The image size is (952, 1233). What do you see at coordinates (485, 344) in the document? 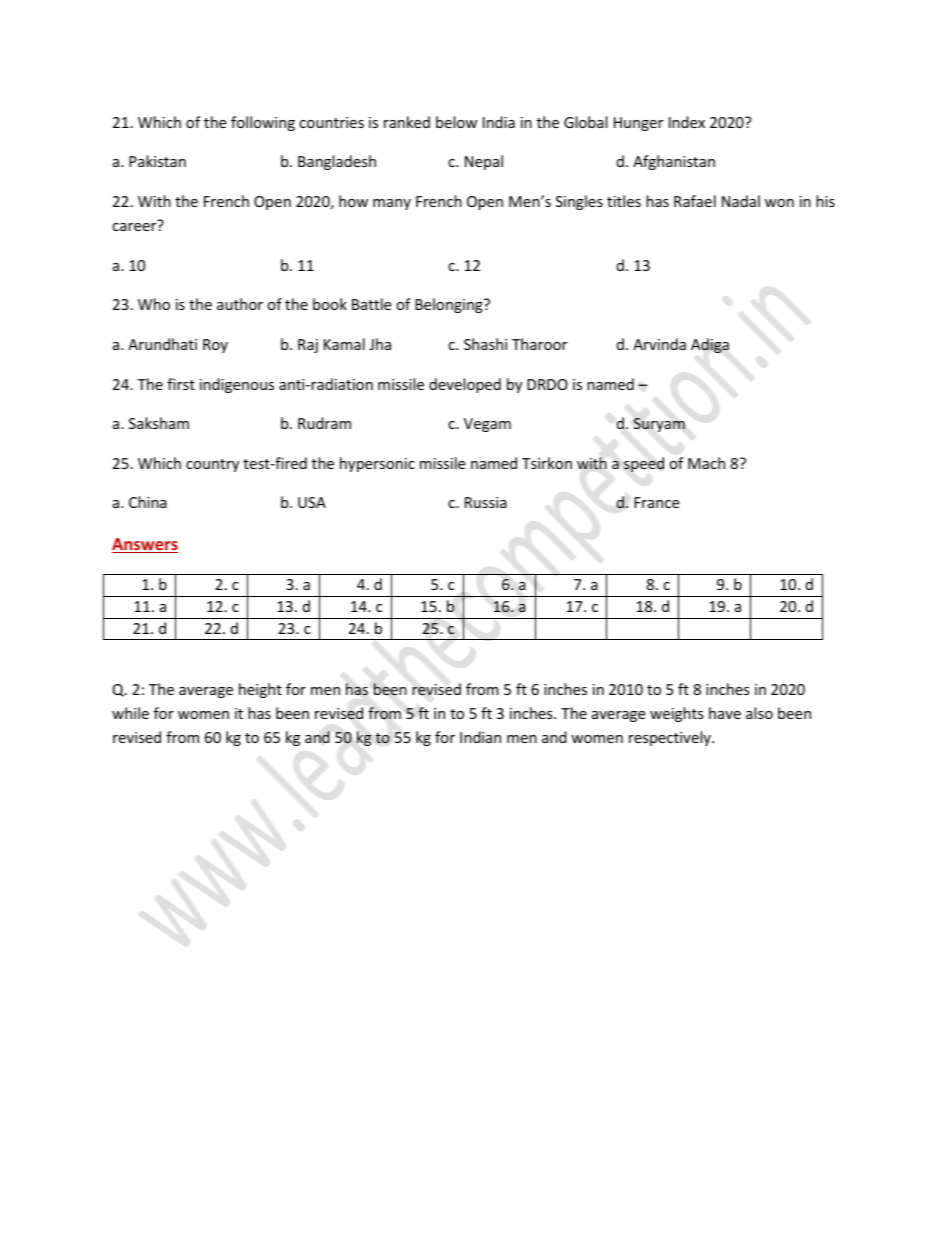
I see `Shashi` at bounding box center [485, 344].
